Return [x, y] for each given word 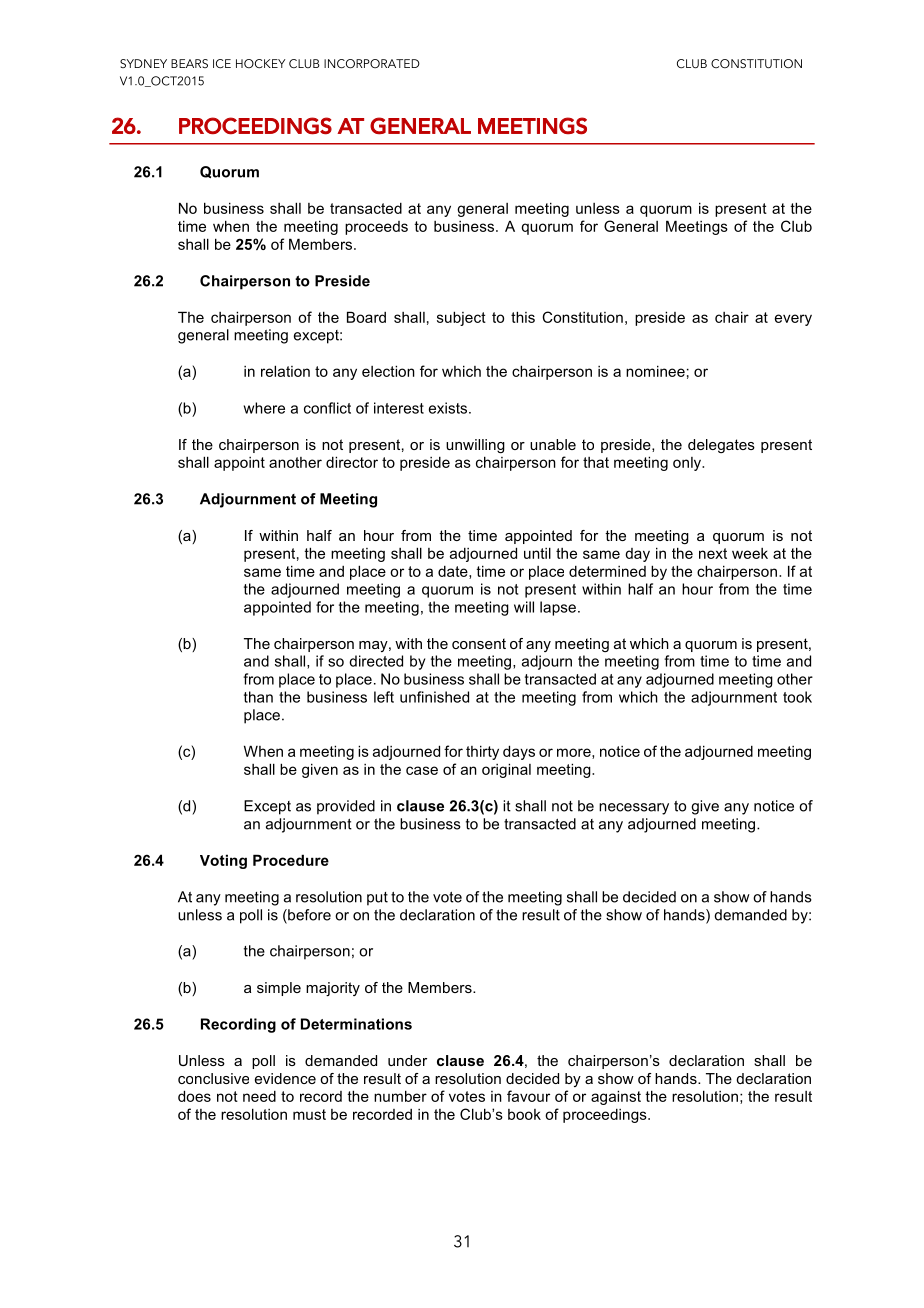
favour [528, 1096]
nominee [655, 371]
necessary [634, 809]
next [713, 553]
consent [479, 643]
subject [461, 318]
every [793, 320]
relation [285, 371]
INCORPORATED [372, 64]
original [506, 770]
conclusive [213, 1078]
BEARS [189, 63]
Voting [223, 861]
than [258, 697]
